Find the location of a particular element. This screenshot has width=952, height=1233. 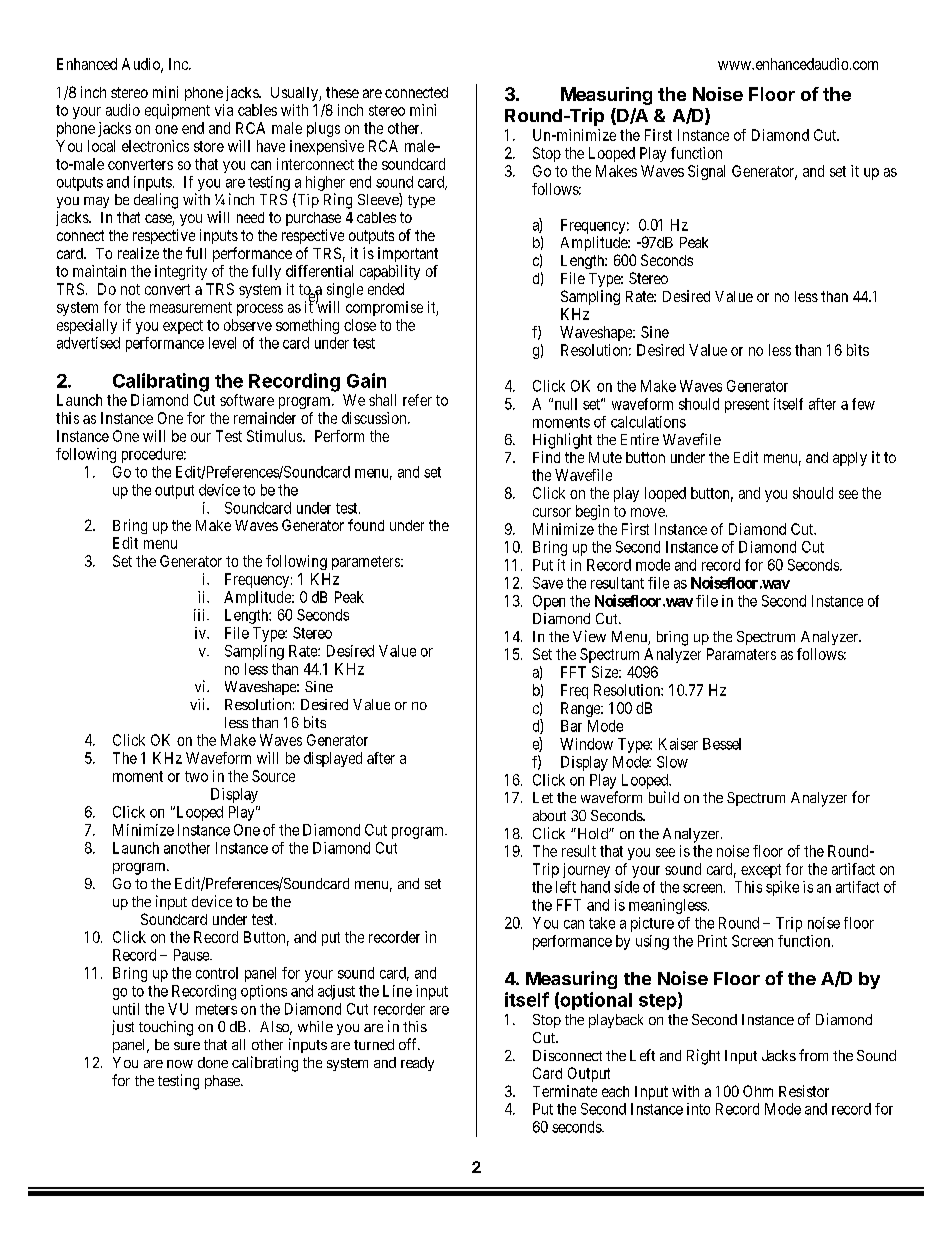

iii is located at coordinates (201, 615).
